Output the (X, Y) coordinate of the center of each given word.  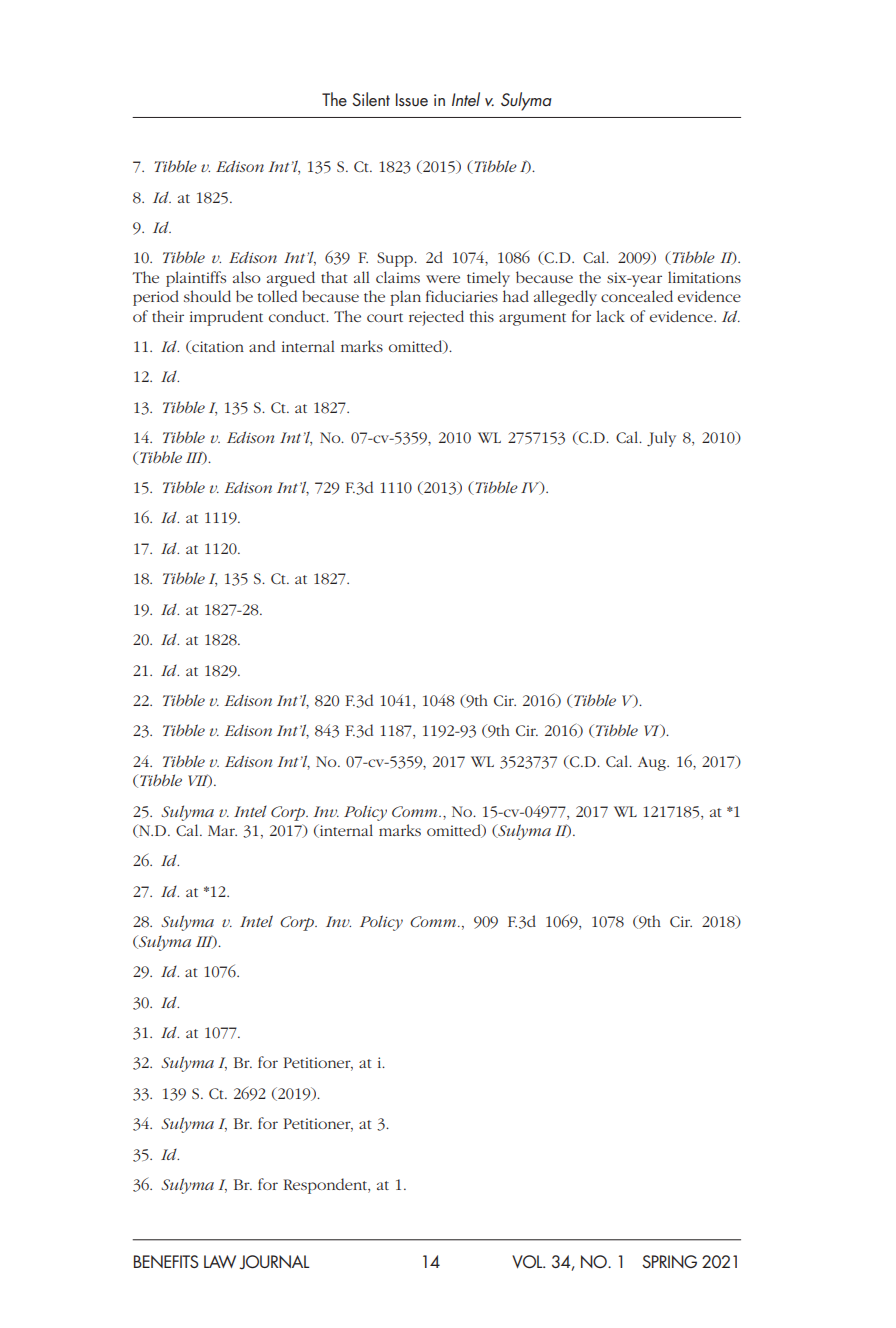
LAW (220, 1261)
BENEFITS (166, 1261)
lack (610, 316)
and (262, 346)
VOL (528, 1262)
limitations (704, 277)
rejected (436, 318)
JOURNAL (274, 1262)
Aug (653, 764)
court (385, 317)
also (247, 277)
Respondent (327, 1186)
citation (217, 347)
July (661, 439)
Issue (412, 100)
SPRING (669, 1261)
